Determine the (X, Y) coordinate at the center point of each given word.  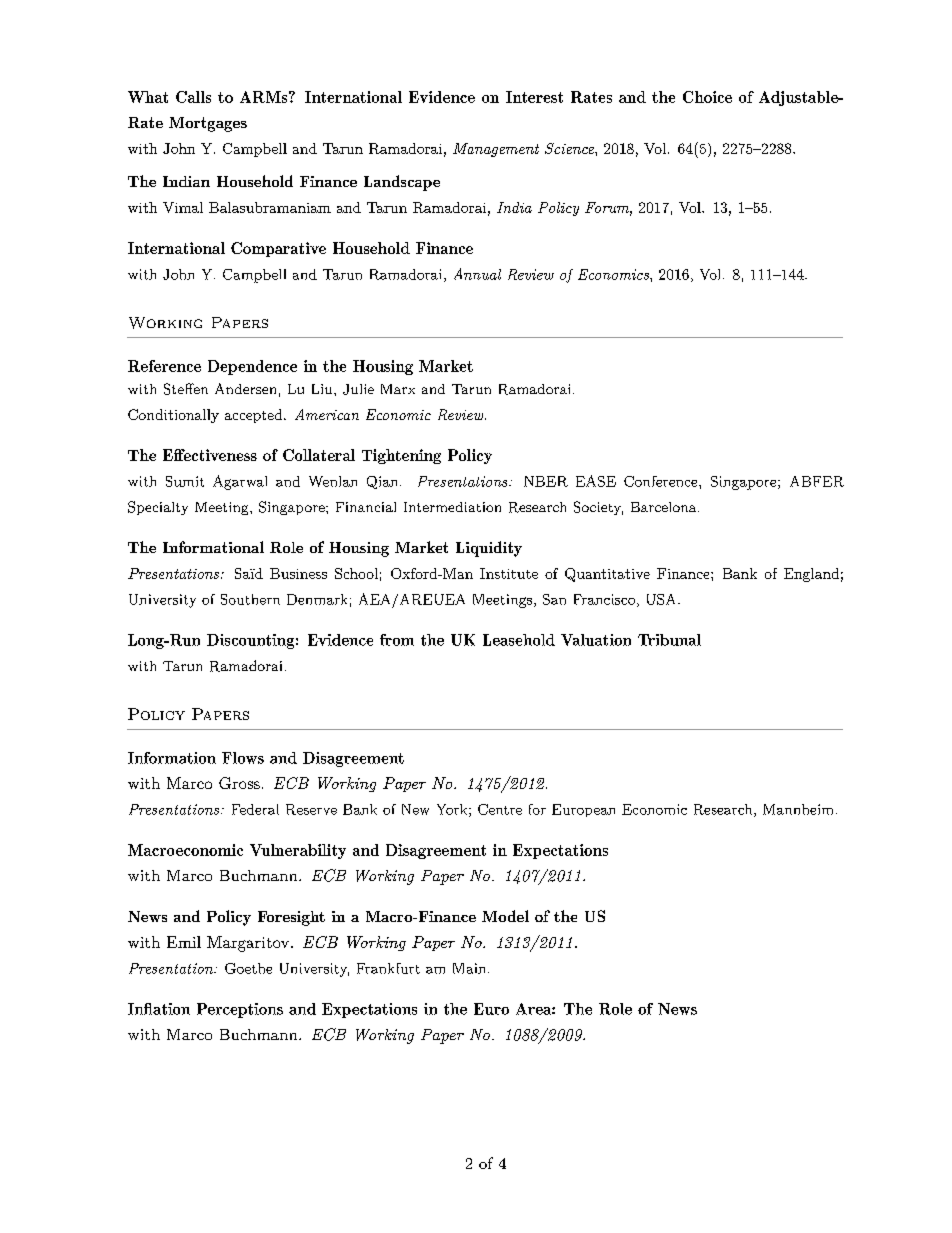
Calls (193, 97)
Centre (500, 809)
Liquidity (489, 549)
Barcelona (665, 507)
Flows (243, 758)
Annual (477, 274)
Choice (707, 97)
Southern (250, 599)
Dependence (252, 367)
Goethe (248, 968)
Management (496, 150)
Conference (662, 481)
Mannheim (798, 809)
